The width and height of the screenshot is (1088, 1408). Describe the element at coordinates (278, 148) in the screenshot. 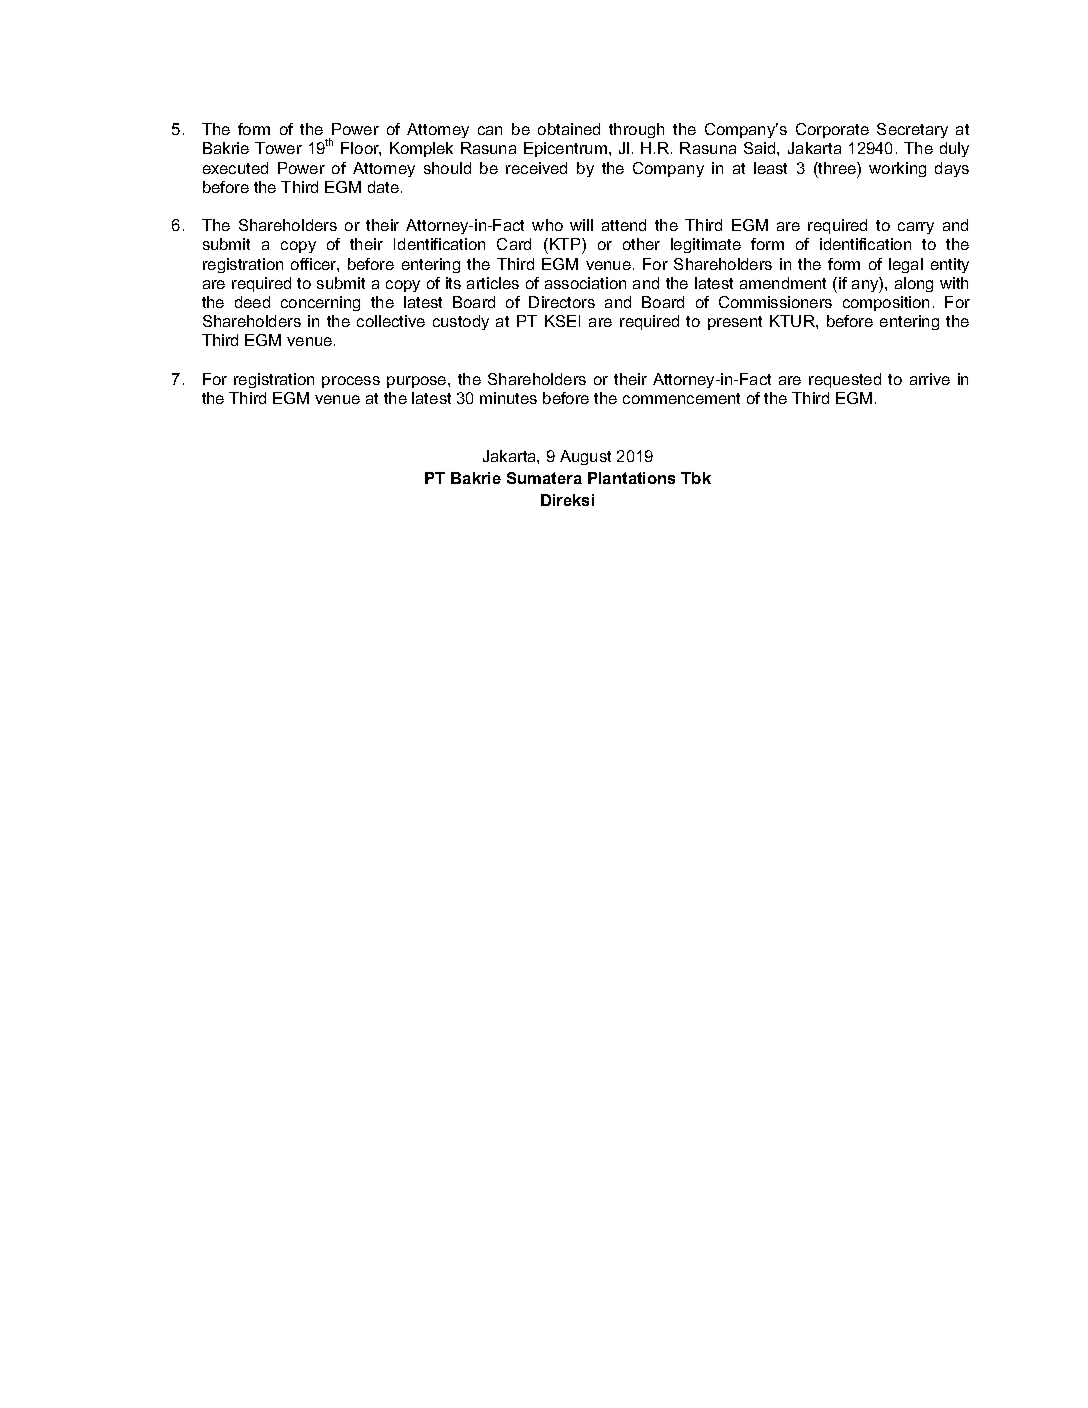

I see `Tower` at that location.
